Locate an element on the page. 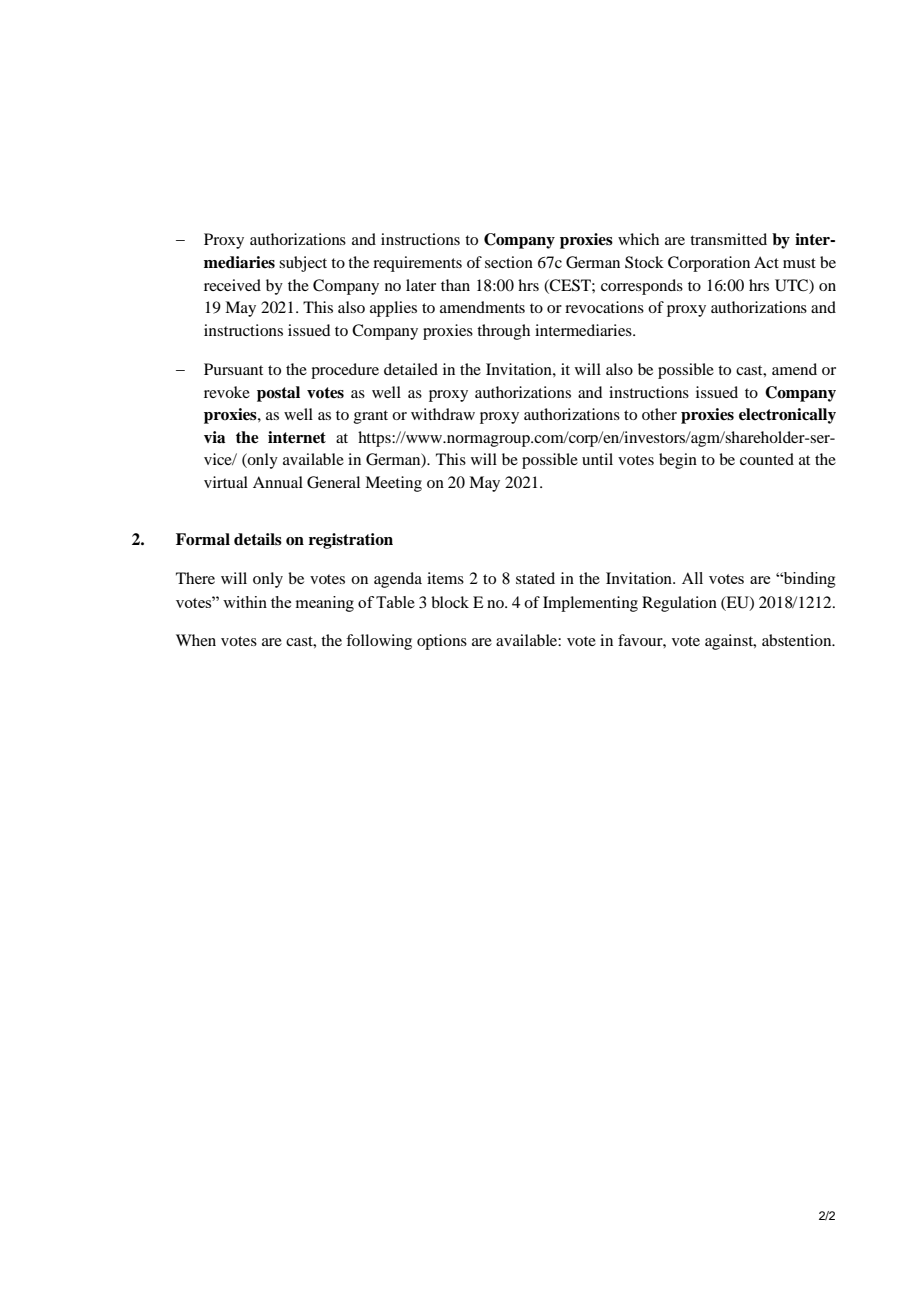  transmitted is located at coordinates (728, 239).
